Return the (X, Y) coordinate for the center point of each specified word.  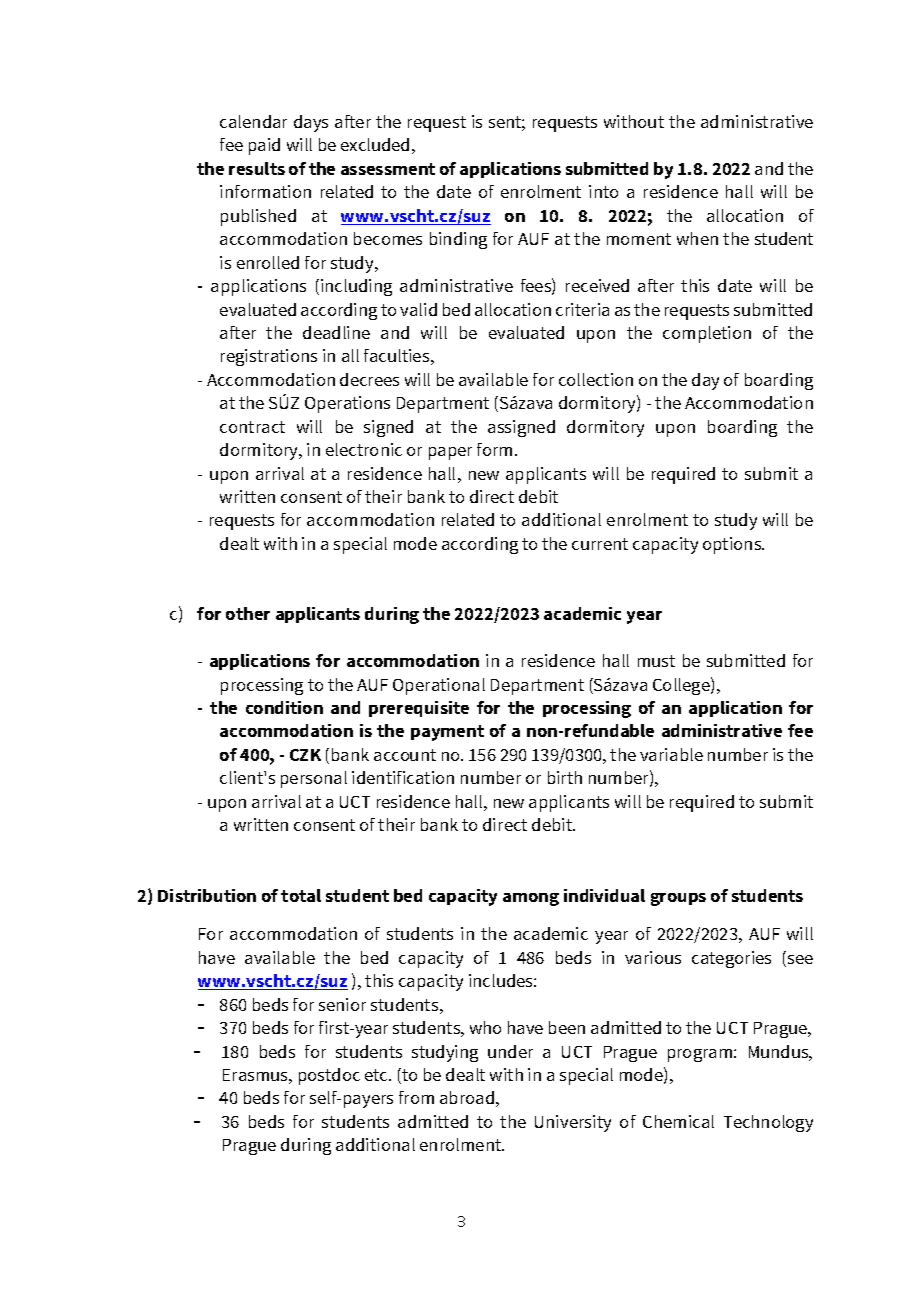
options (733, 545)
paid (264, 146)
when (697, 238)
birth (565, 777)
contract (252, 427)
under (510, 1051)
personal (314, 779)
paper (450, 453)
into (603, 191)
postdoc (329, 1076)
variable (671, 754)
